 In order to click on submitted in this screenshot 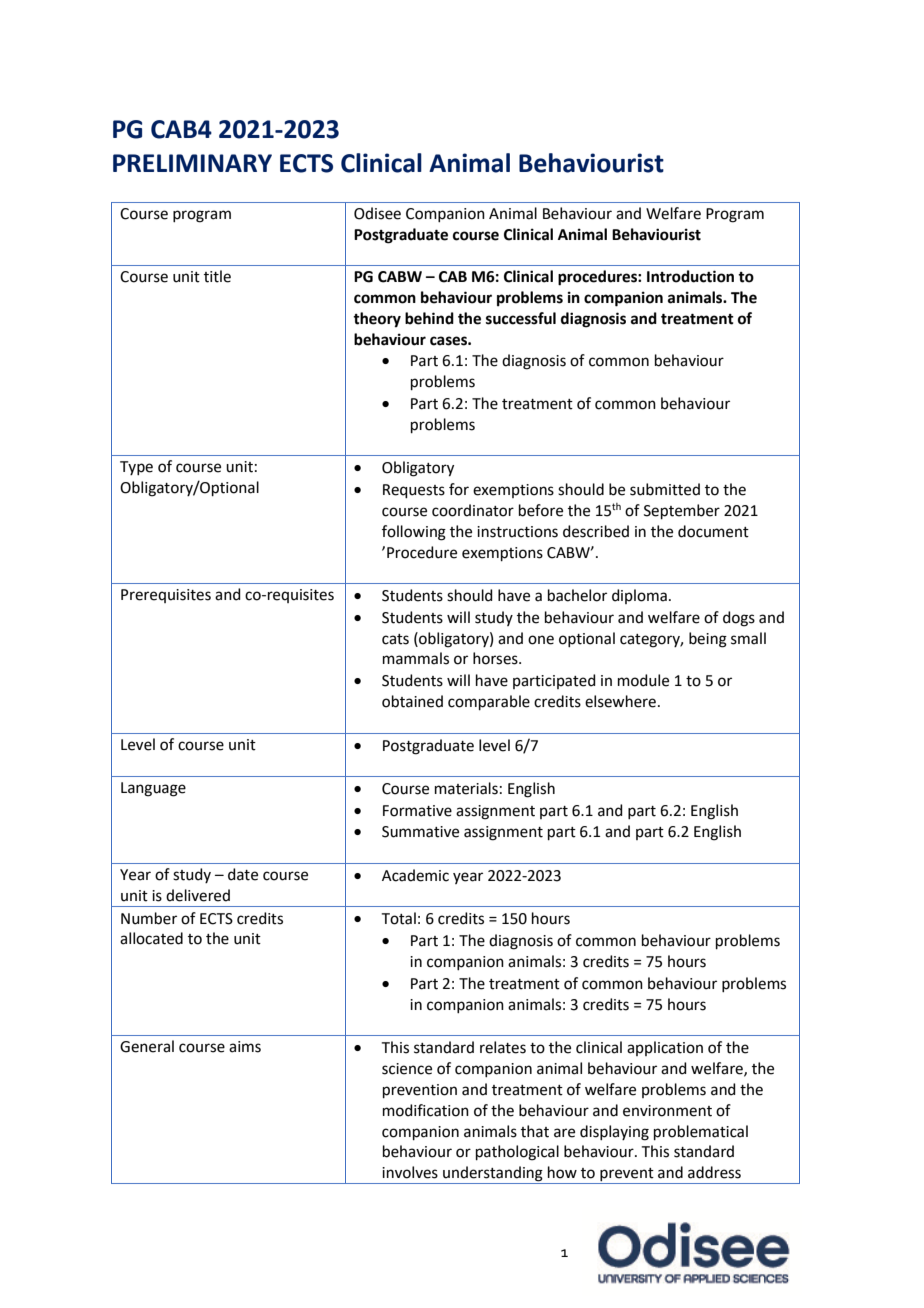, I will do `click(665, 489)`.
